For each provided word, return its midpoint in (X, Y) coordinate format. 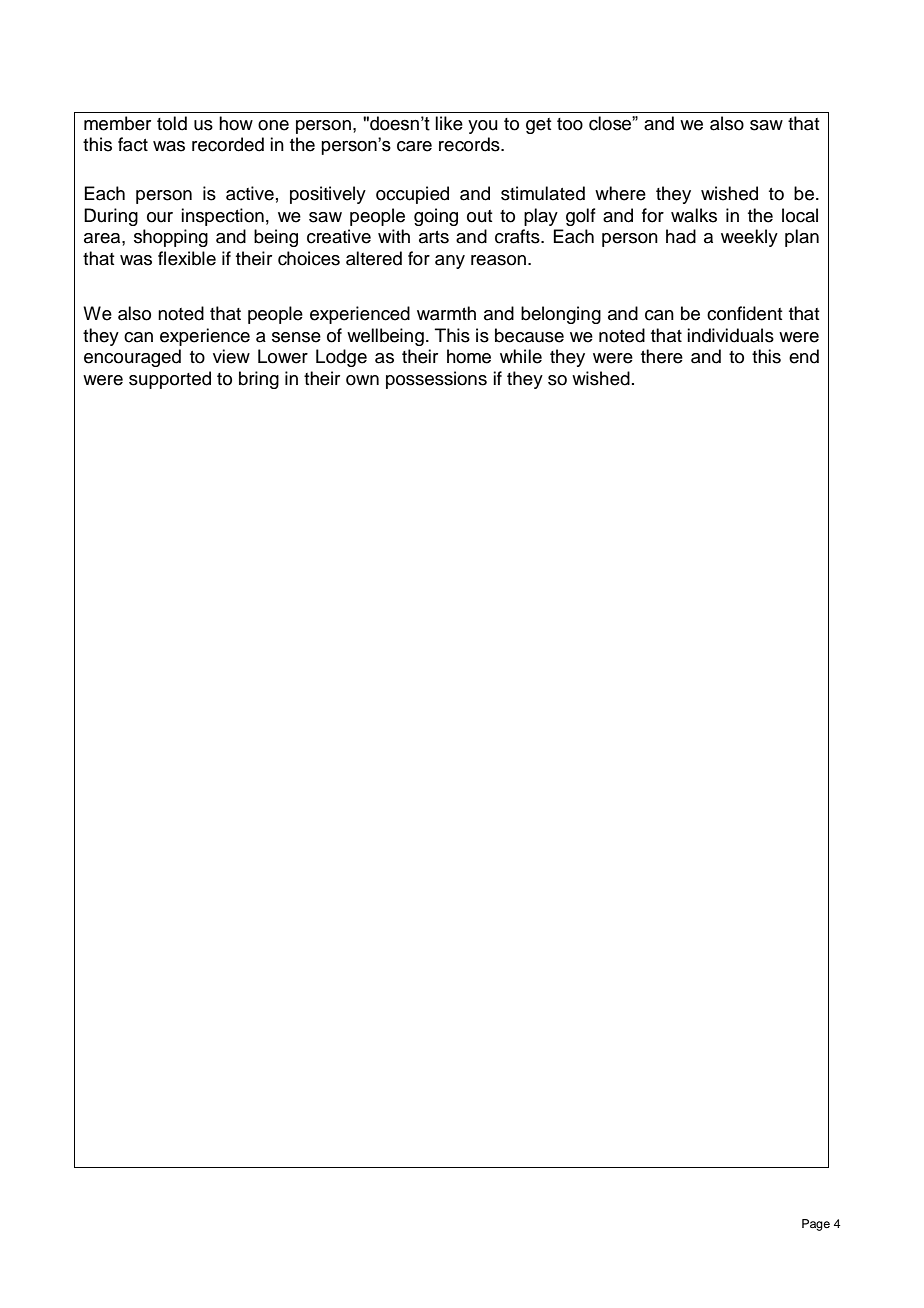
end (804, 356)
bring (259, 380)
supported (170, 380)
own (362, 380)
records (470, 144)
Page (816, 1225)
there (662, 356)
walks (694, 215)
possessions (436, 380)
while (521, 356)
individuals (730, 335)
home (469, 356)
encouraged (132, 358)
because (529, 335)
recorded (228, 144)
